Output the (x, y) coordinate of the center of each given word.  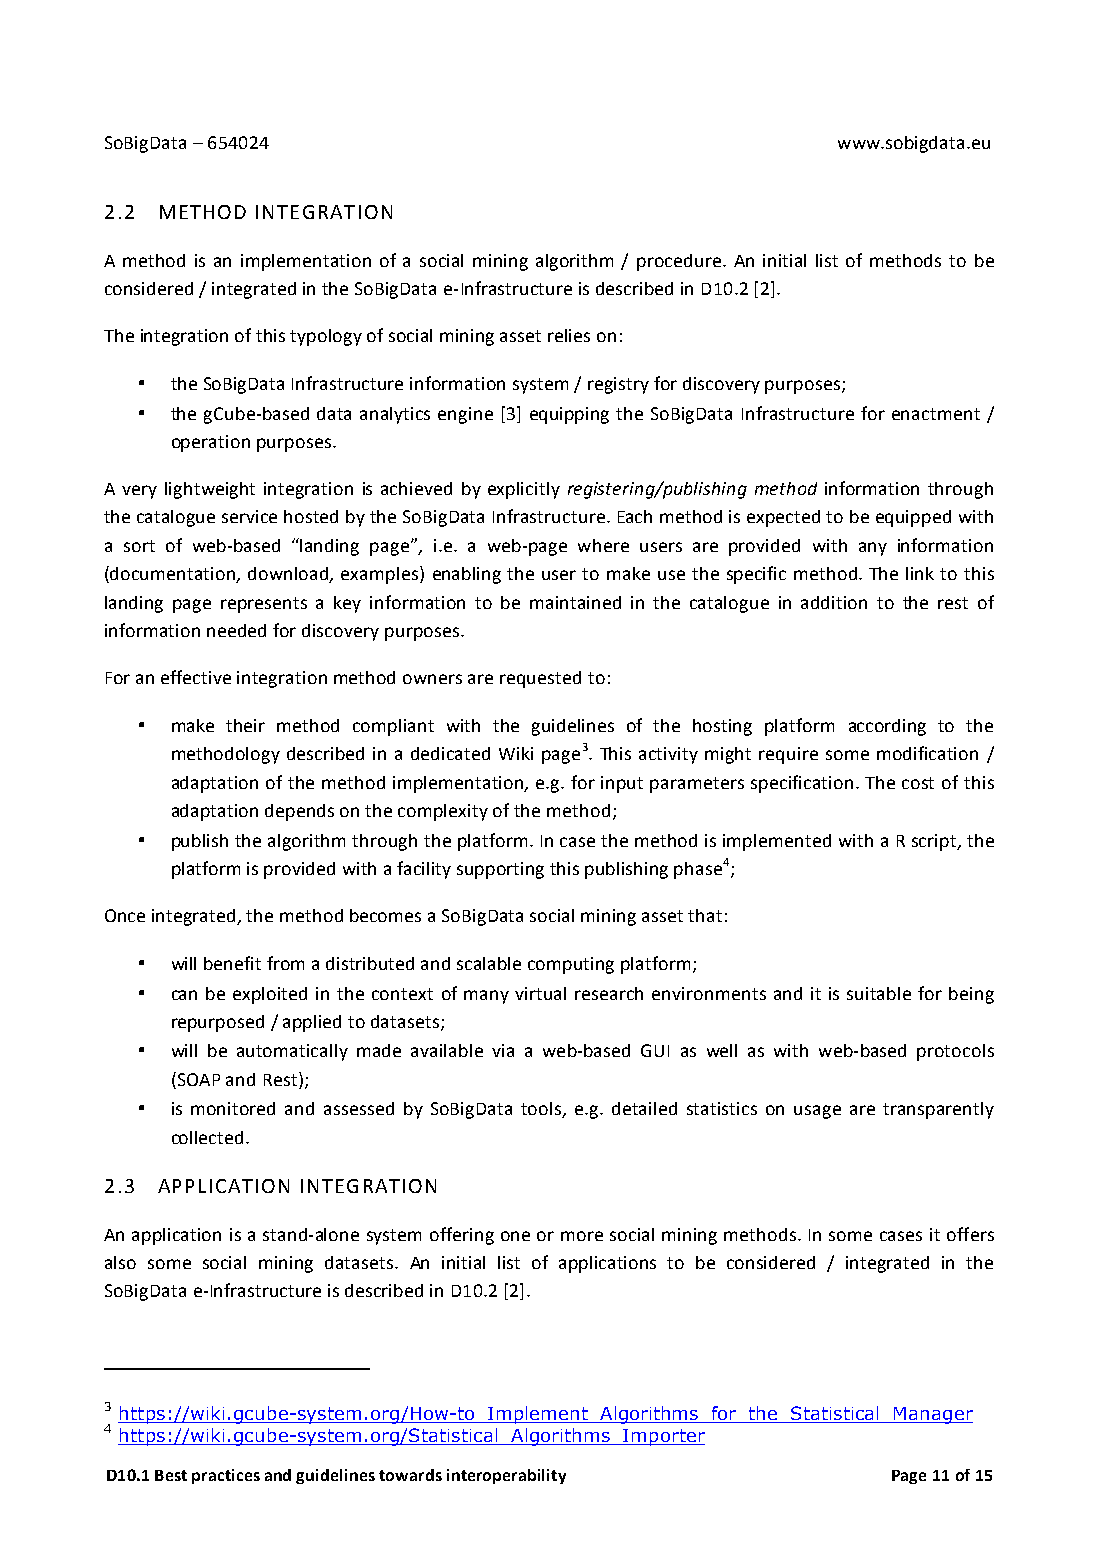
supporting (500, 870)
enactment (936, 414)
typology (326, 337)
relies (569, 335)
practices (226, 1476)
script (935, 842)
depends (299, 812)
